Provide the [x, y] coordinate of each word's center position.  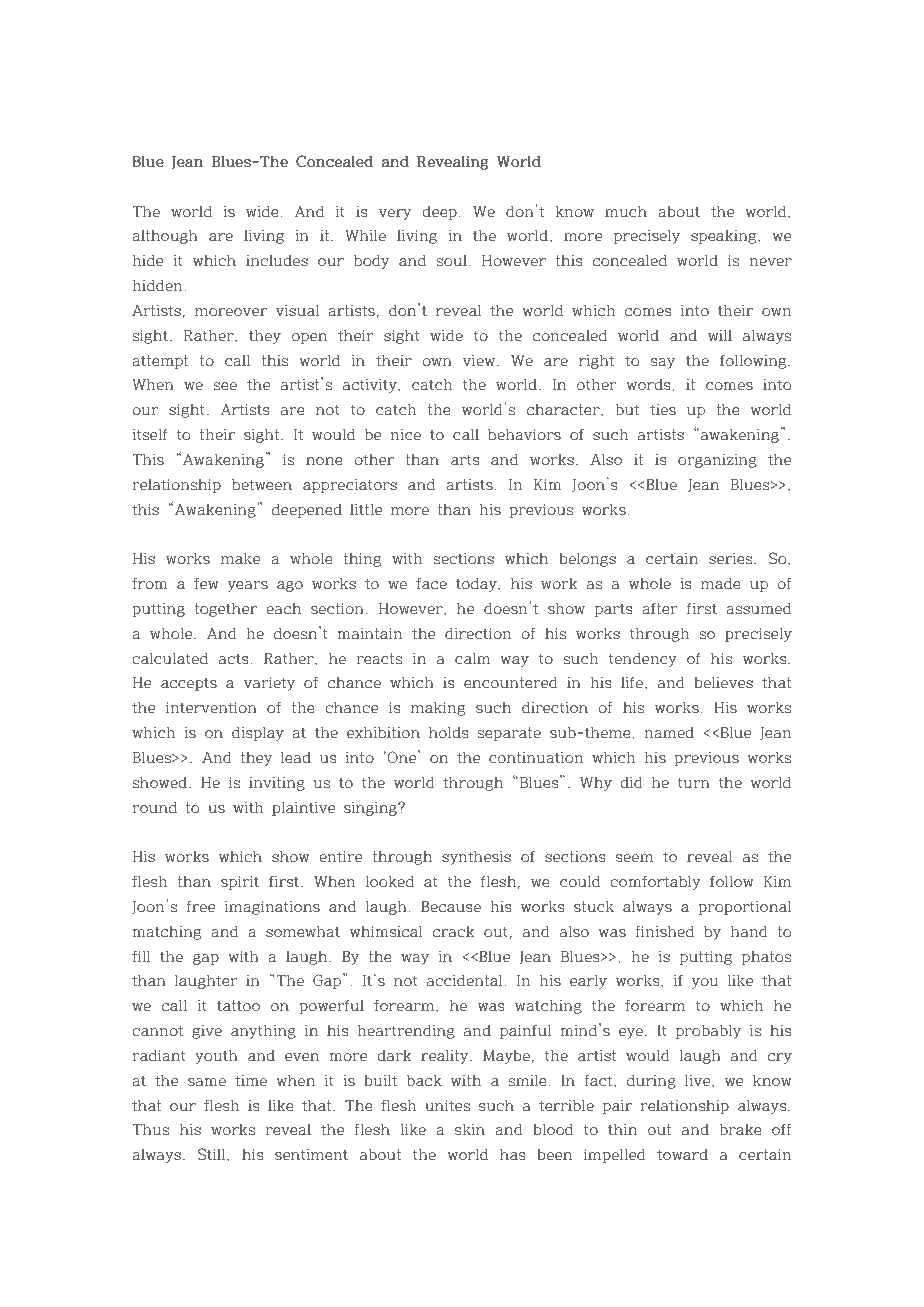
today [477, 585]
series [732, 559]
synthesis [476, 858]
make [240, 559]
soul [453, 261]
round [154, 808]
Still [213, 1154]
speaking [725, 237]
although [165, 237]
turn [694, 782]
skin [470, 1130]
